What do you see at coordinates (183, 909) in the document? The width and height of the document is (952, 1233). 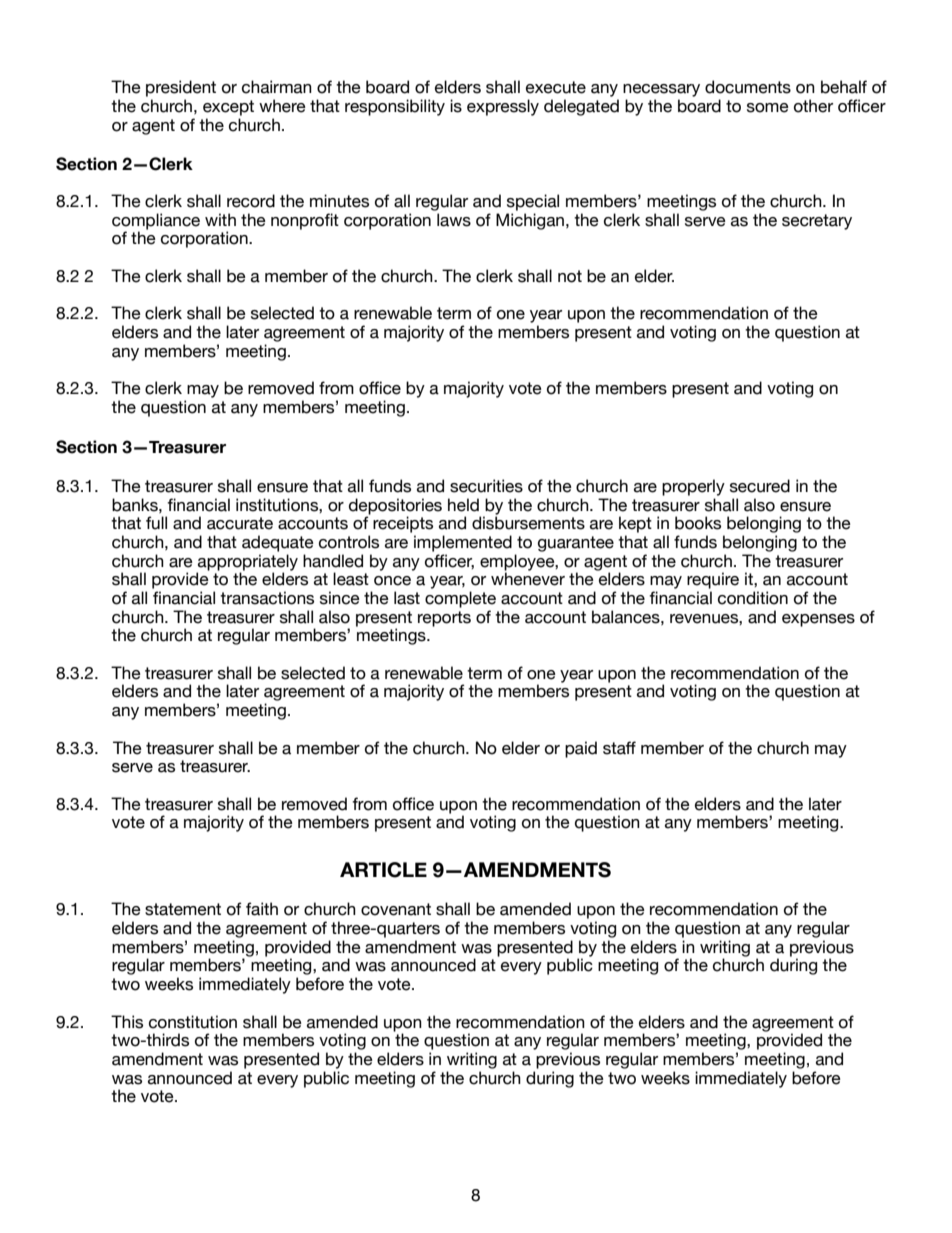 I see `statement` at bounding box center [183, 909].
